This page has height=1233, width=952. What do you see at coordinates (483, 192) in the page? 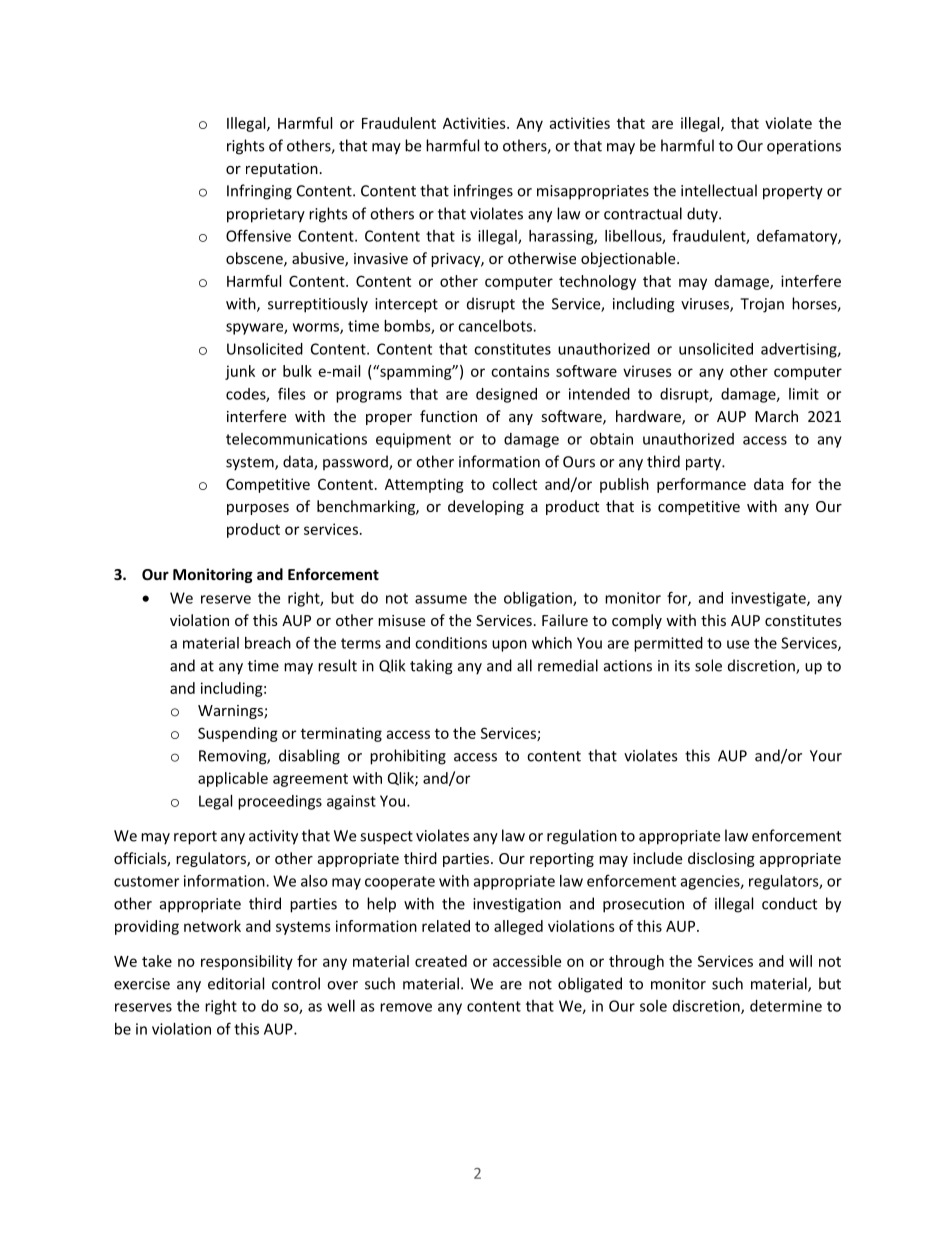
I see `infringes` at bounding box center [483, 192].
